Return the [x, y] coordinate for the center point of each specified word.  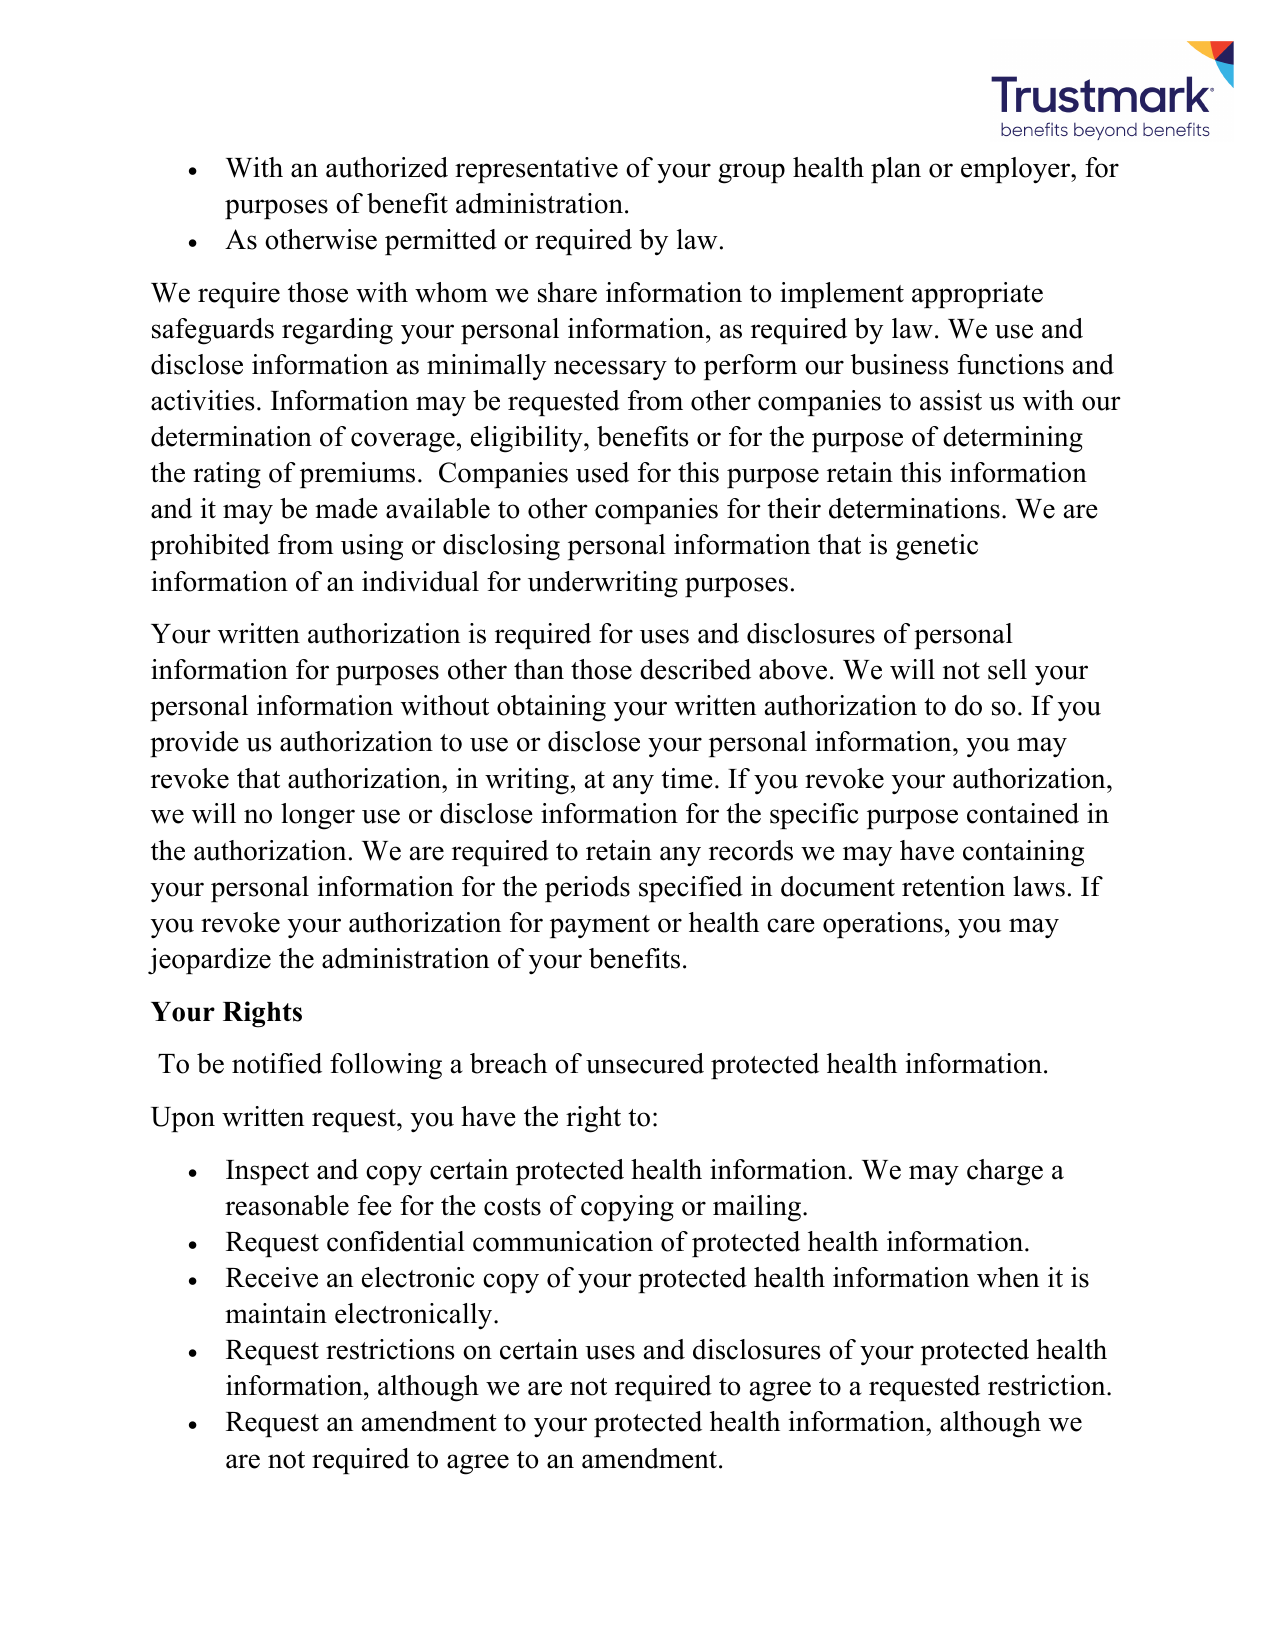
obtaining [551, 708]
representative [536, 170]
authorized [387, 167]
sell [1007, 669]
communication [563, 1241]
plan [896, 170]
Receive [272, 1277]
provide [194, 744]
